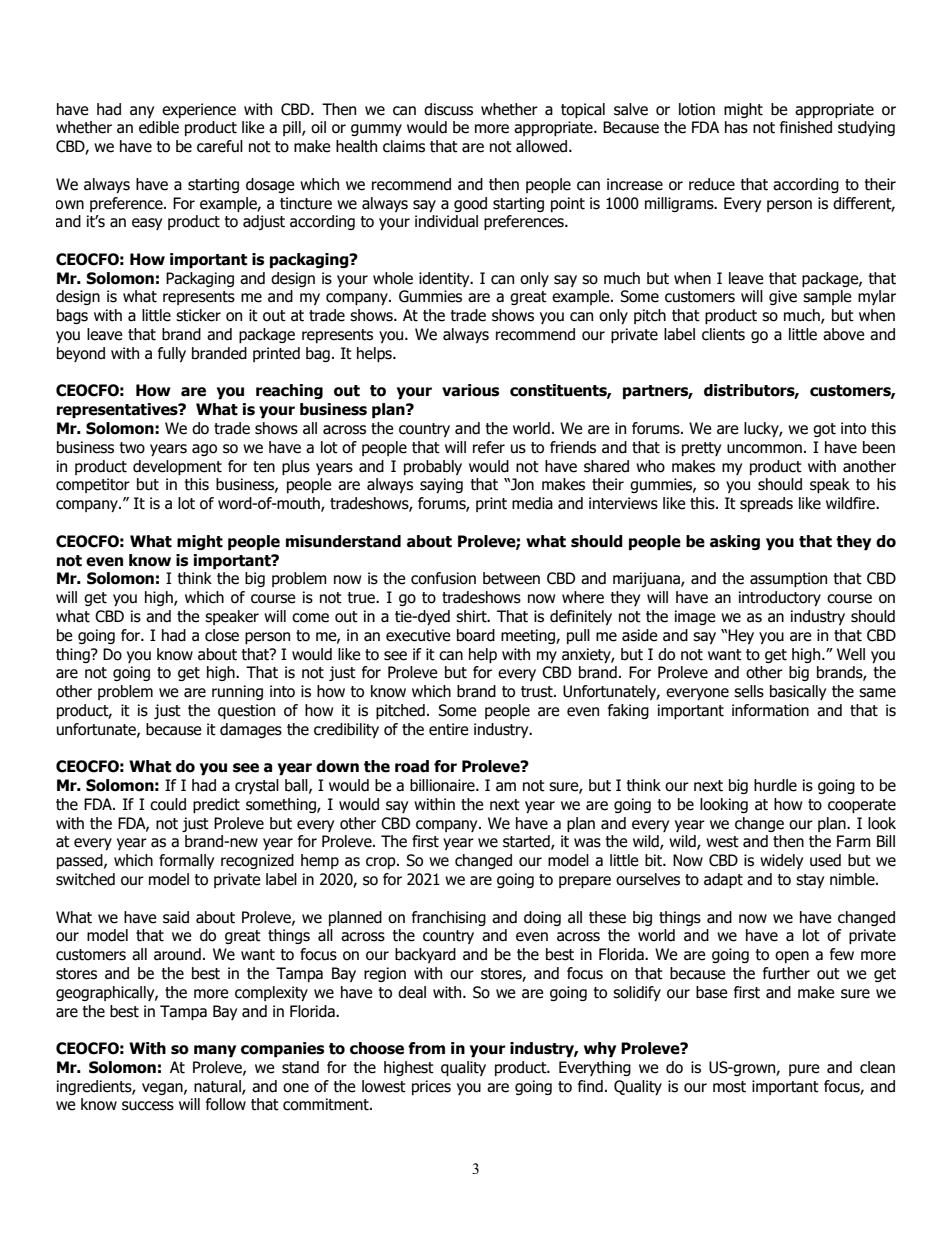  What do you see at coordinates (433, 467) in the screenshot?
I see `probably` at bounding box center [433, 467].
